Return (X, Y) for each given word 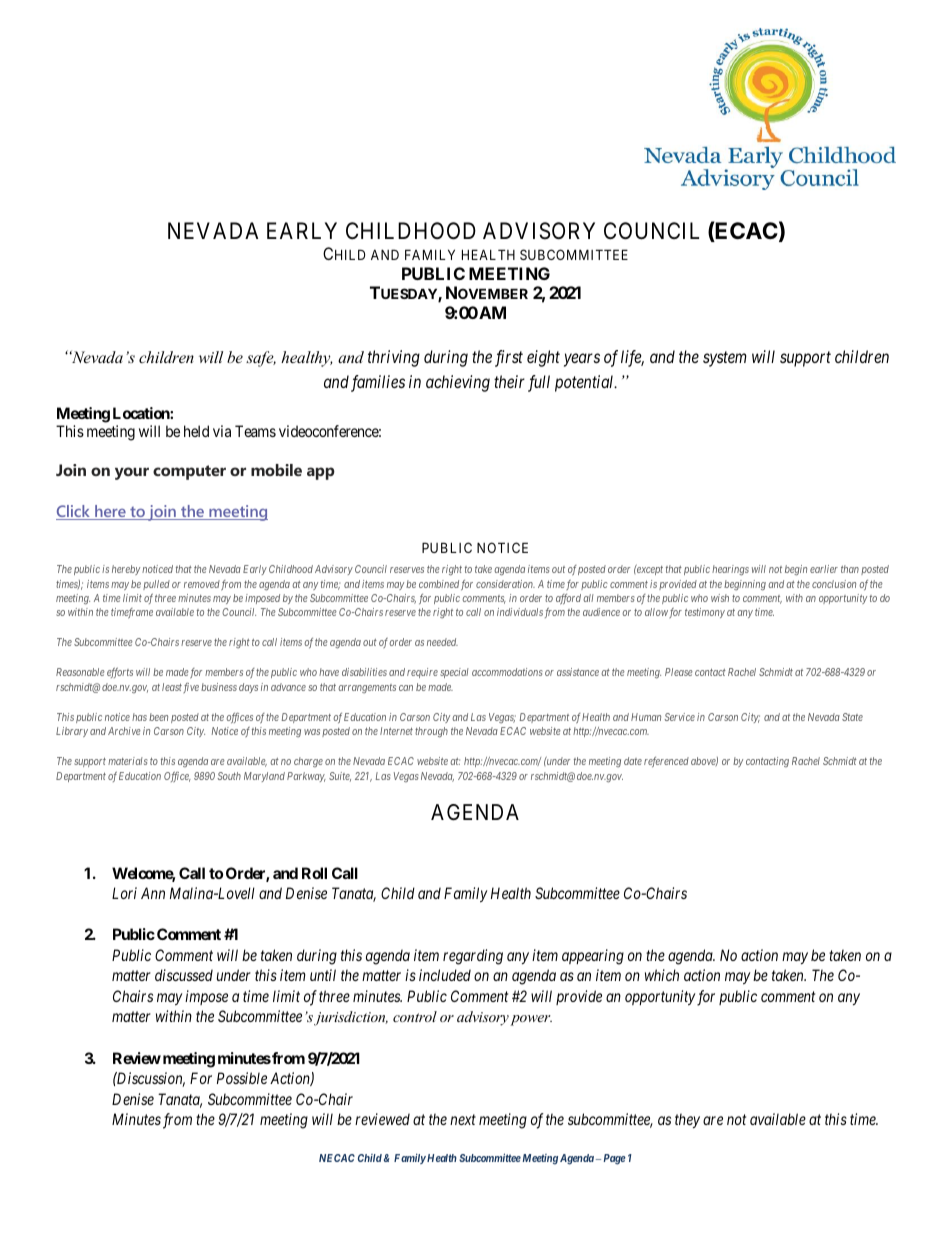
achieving (458, 383)
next (463, 1120)
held (196, 431)
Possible (242, 1078)
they (687, 1120)
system (725, 359)
